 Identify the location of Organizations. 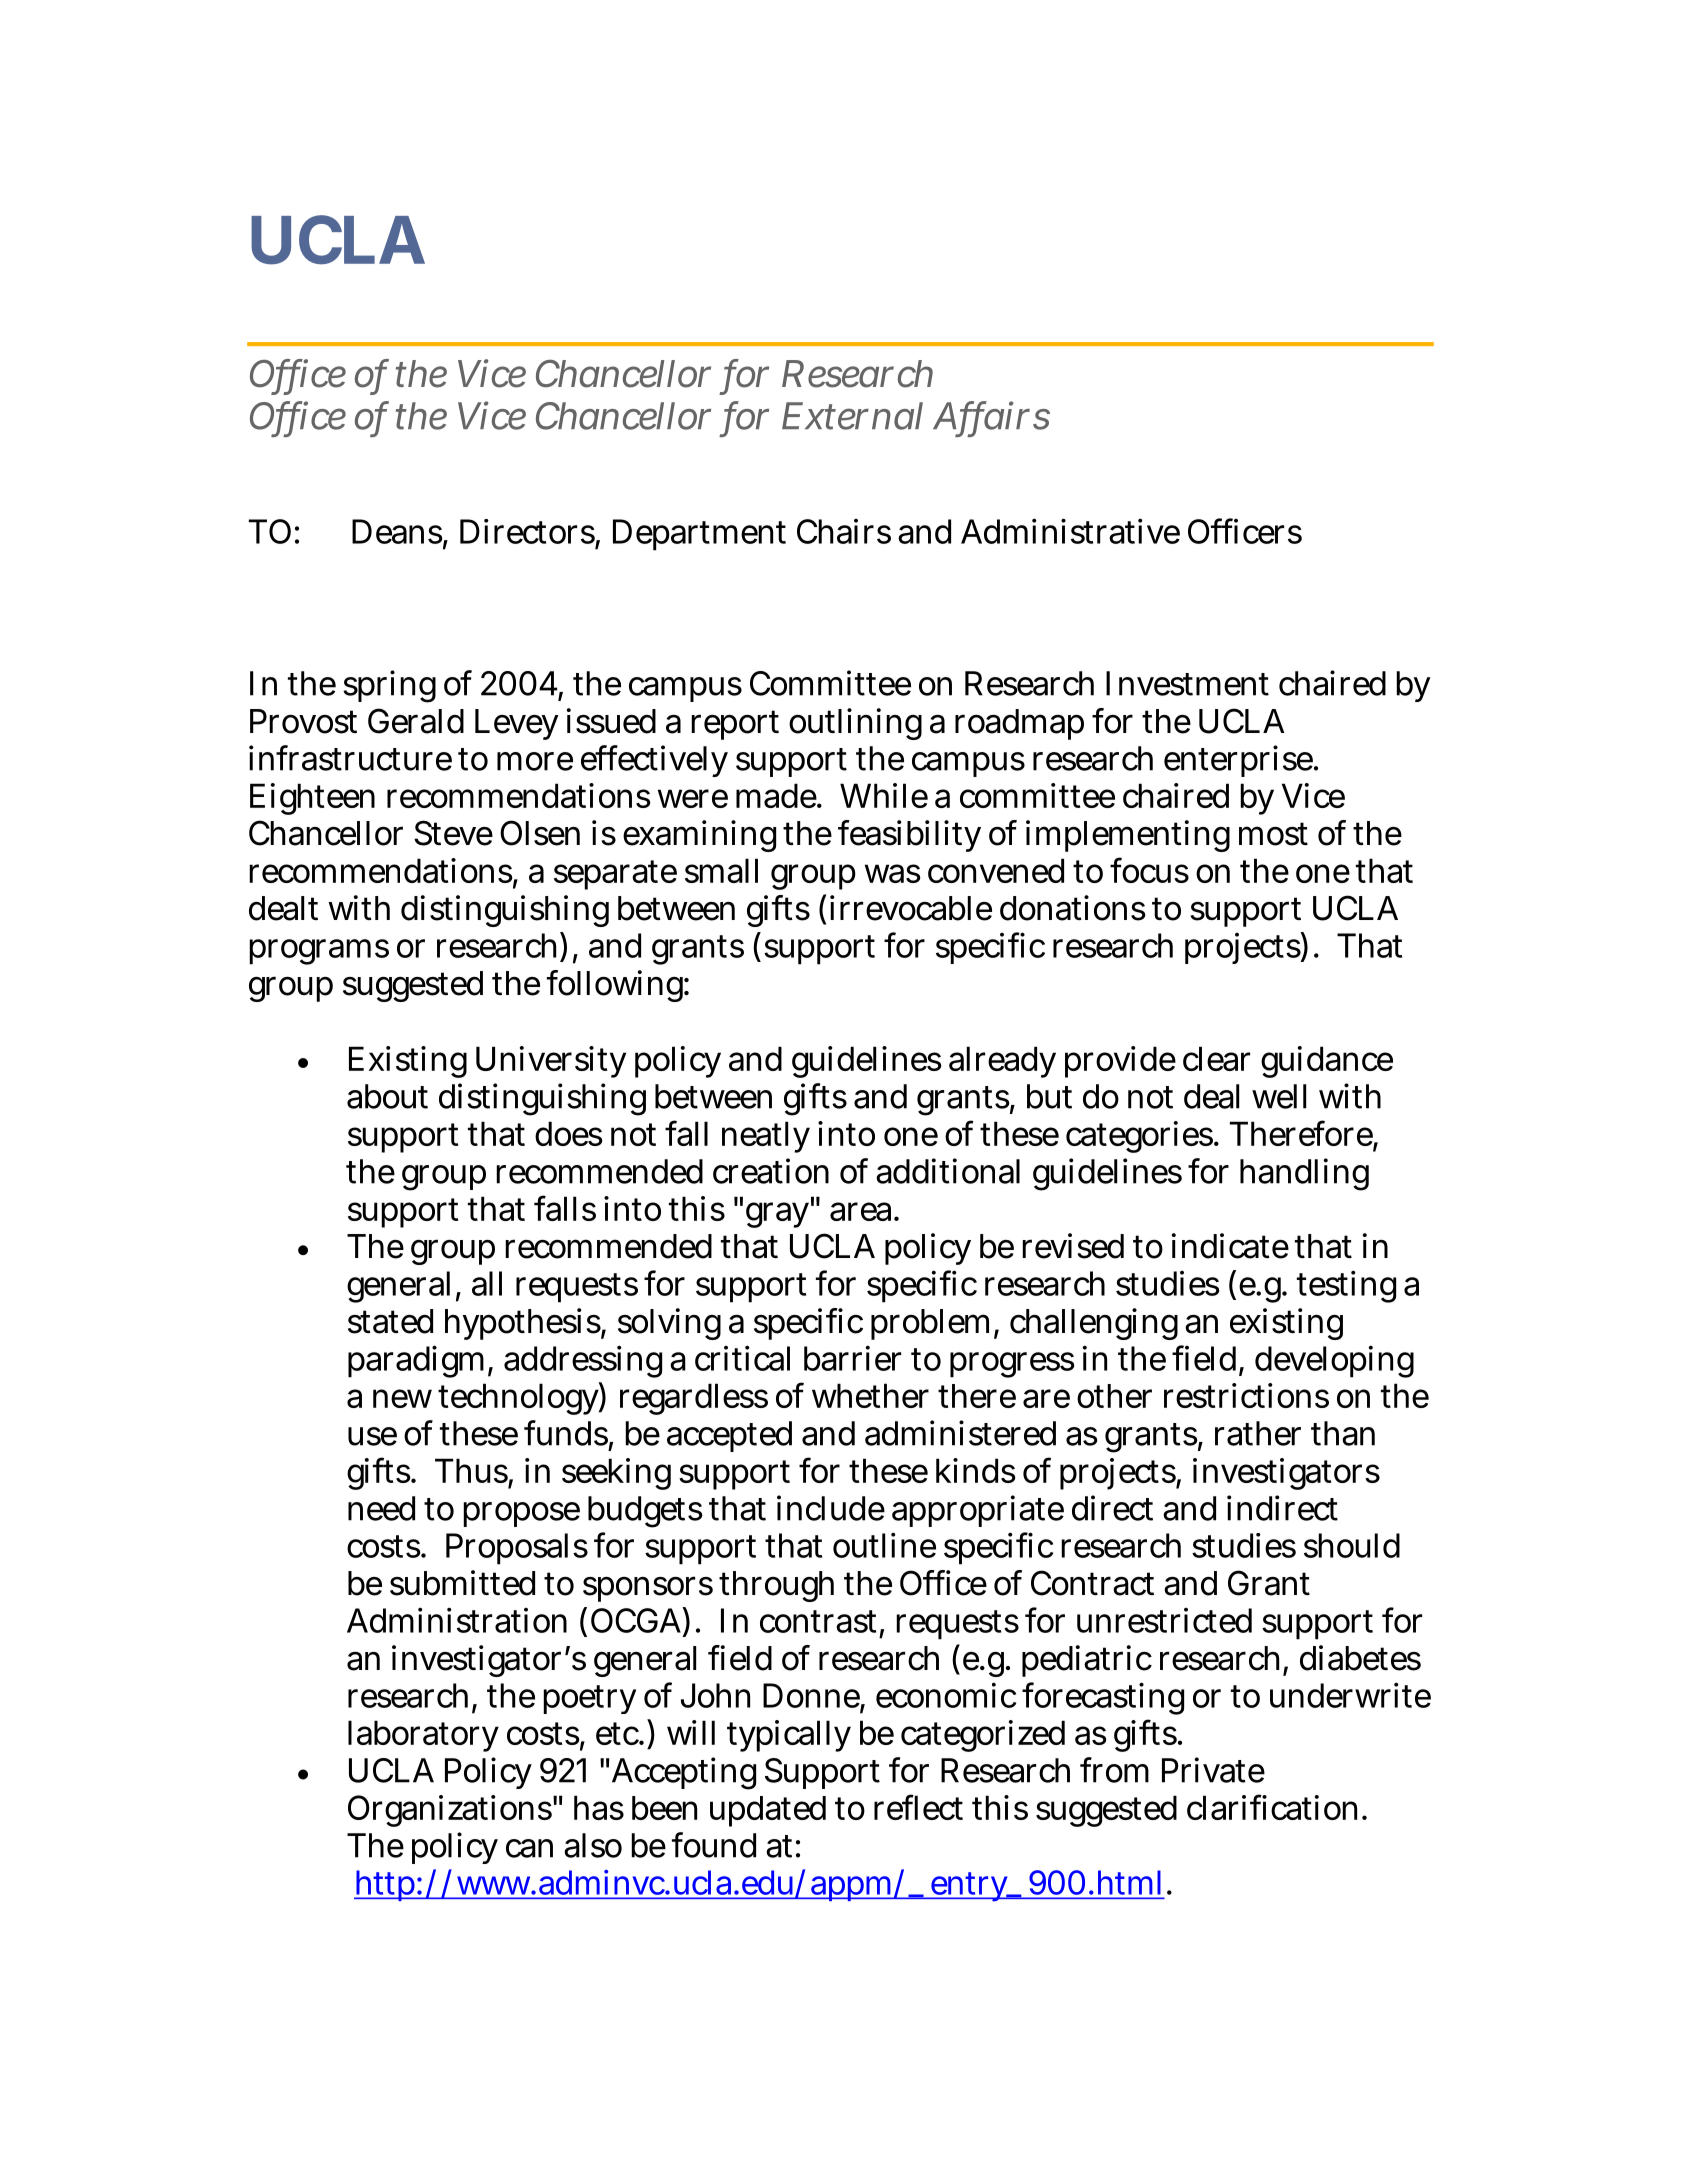
(450, 1811).
